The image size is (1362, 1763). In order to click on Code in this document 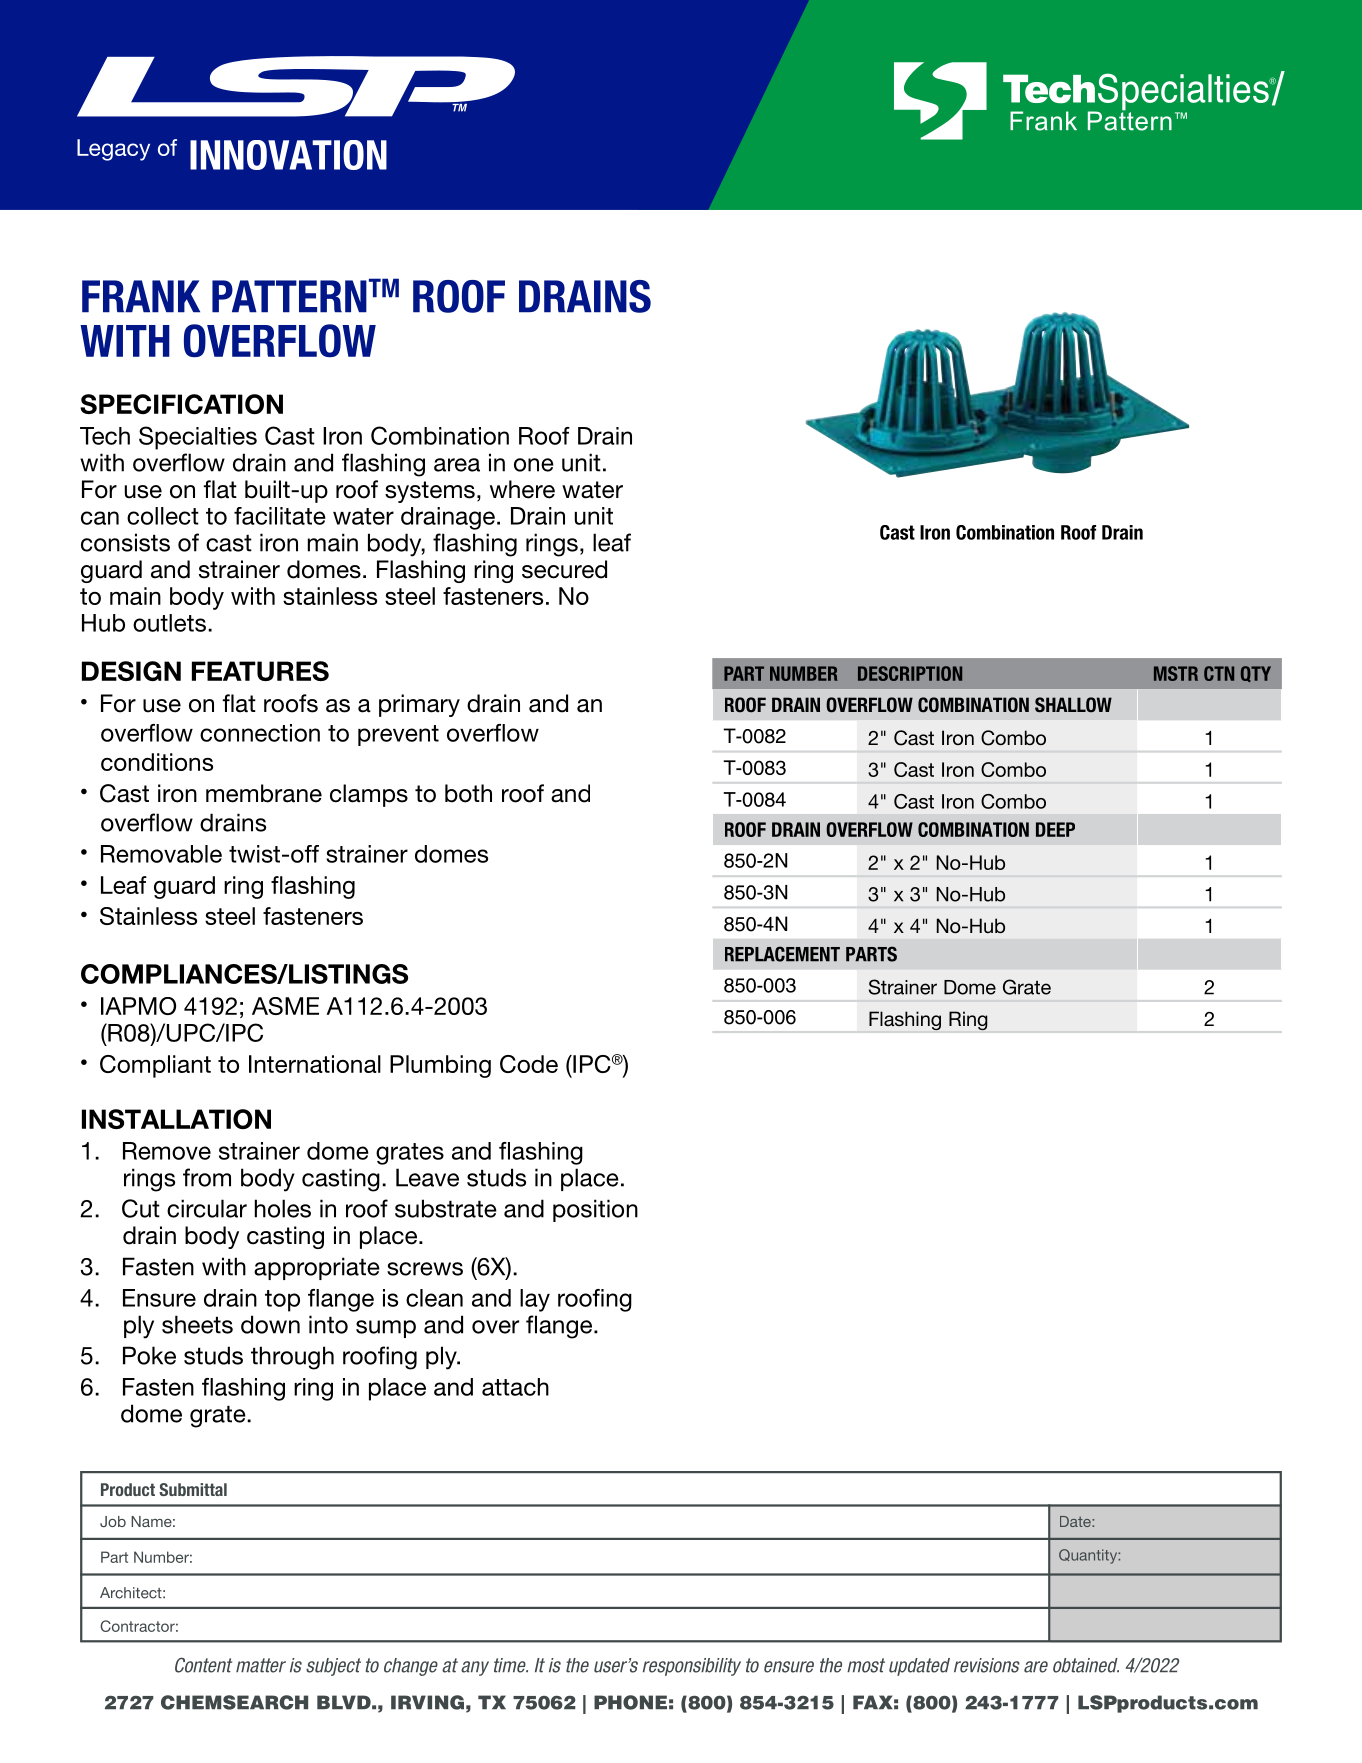, I will do `click(529, 1064)`.
